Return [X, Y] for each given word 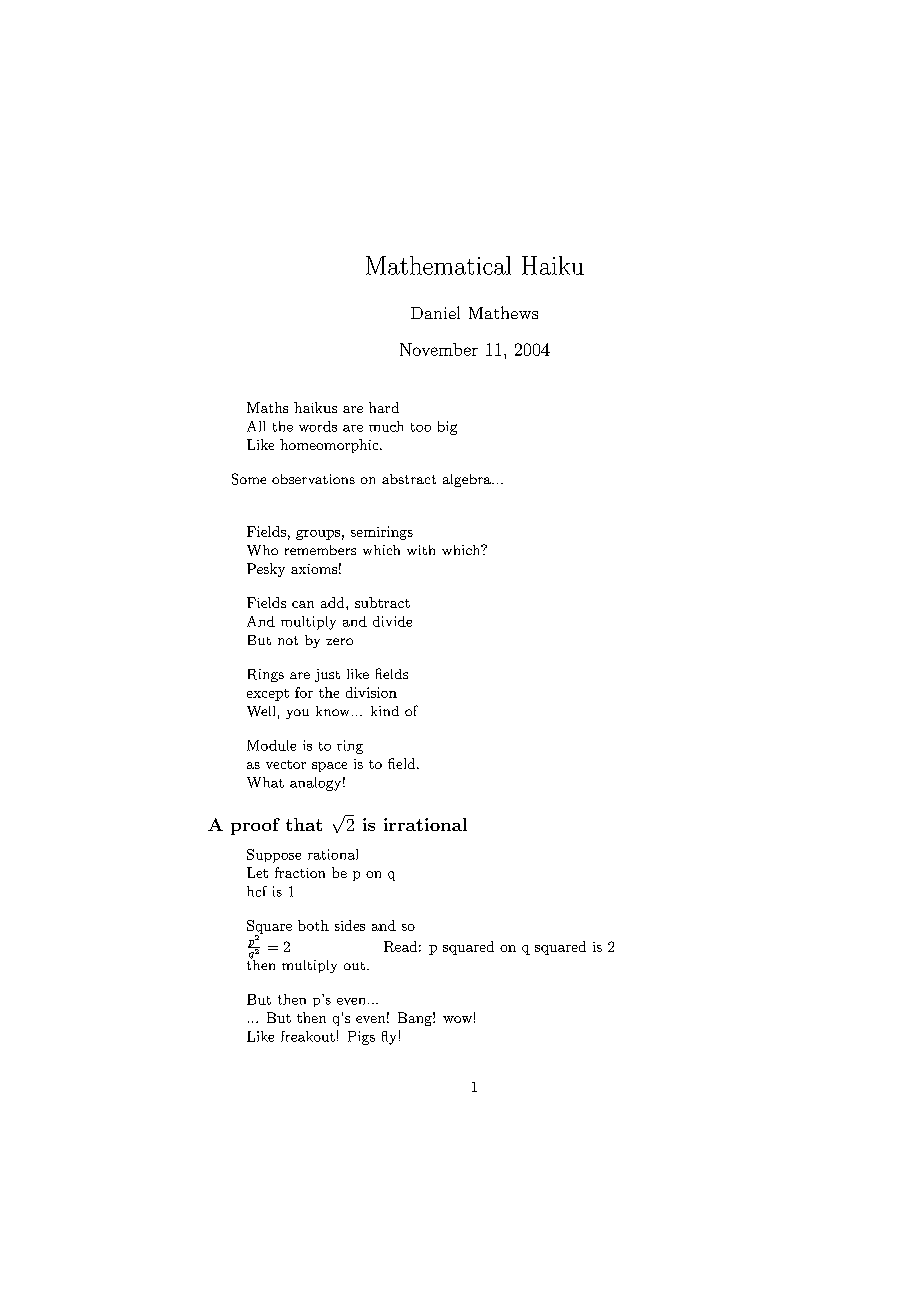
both [313, 925]
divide [392, 621]
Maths [267, 407]
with [421, 550]
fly [389, 1038]
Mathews [503, 312]
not [288, 640]
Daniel [435, 312]
